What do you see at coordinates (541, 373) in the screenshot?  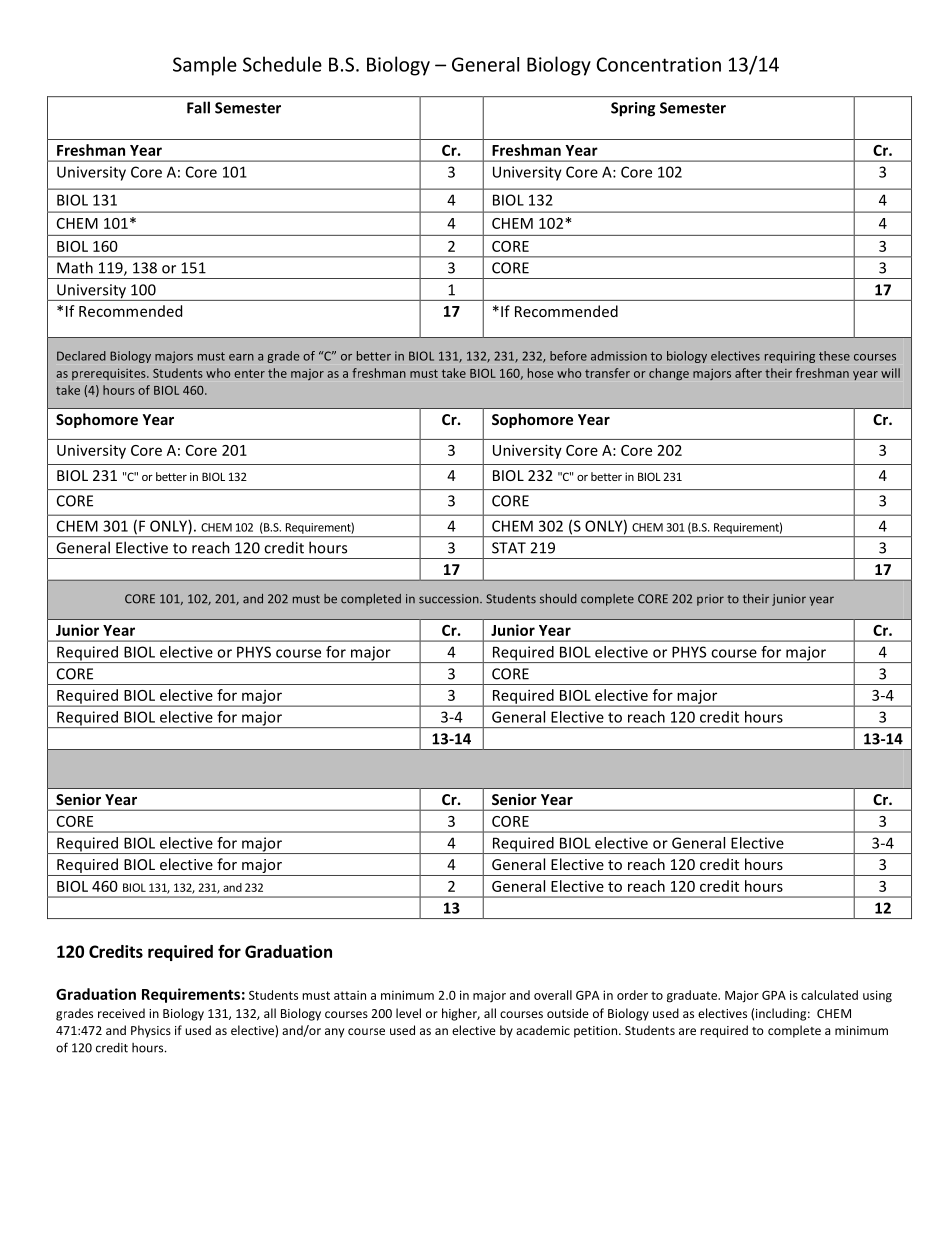 I see `hose` at bounding box center [541, 373].
